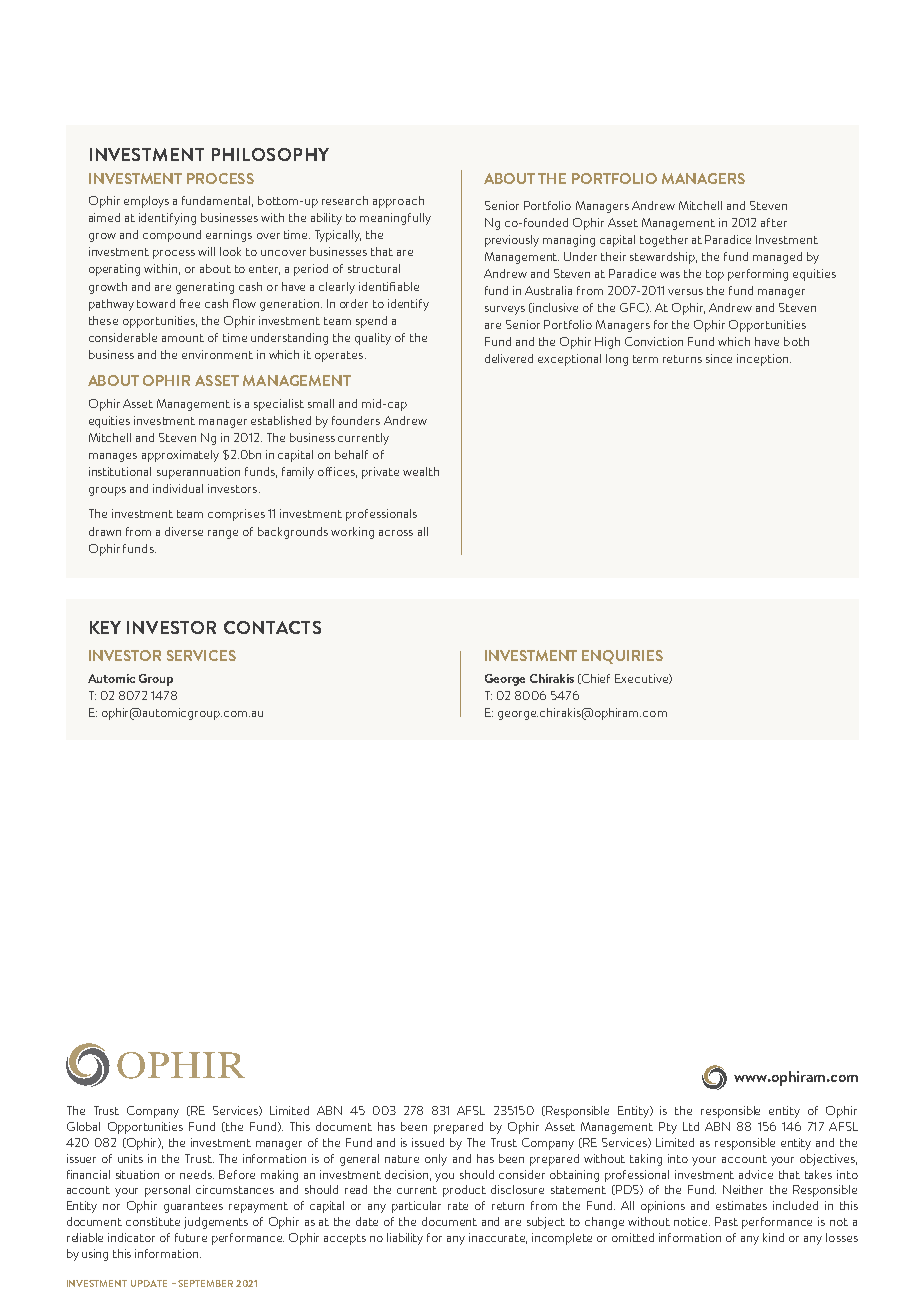  Describe the element at coordinates (105, 627) in the screenshot. I see `KEY` at that location.
